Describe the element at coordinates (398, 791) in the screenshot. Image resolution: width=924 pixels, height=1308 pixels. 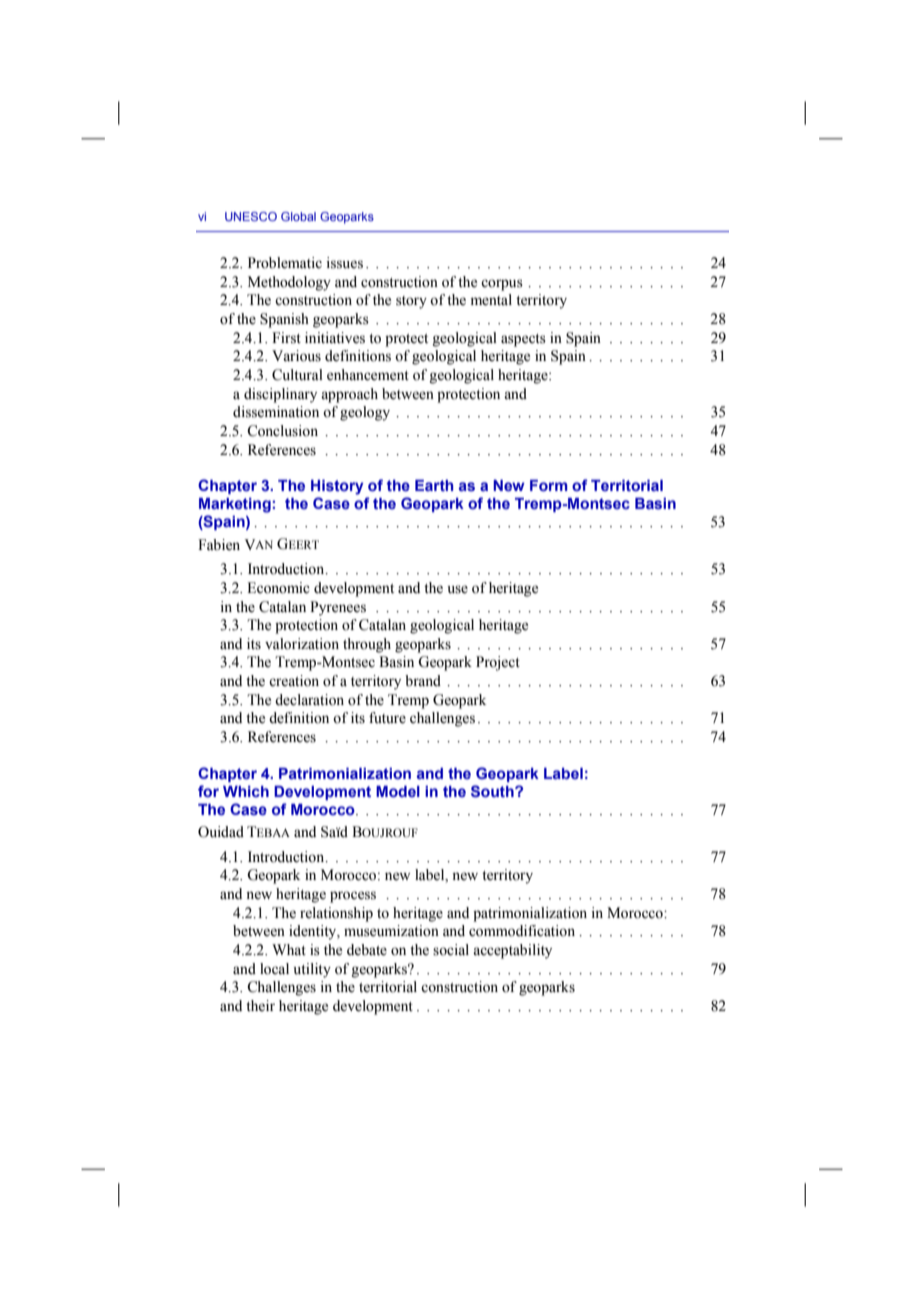
I see `Model` at that location.
